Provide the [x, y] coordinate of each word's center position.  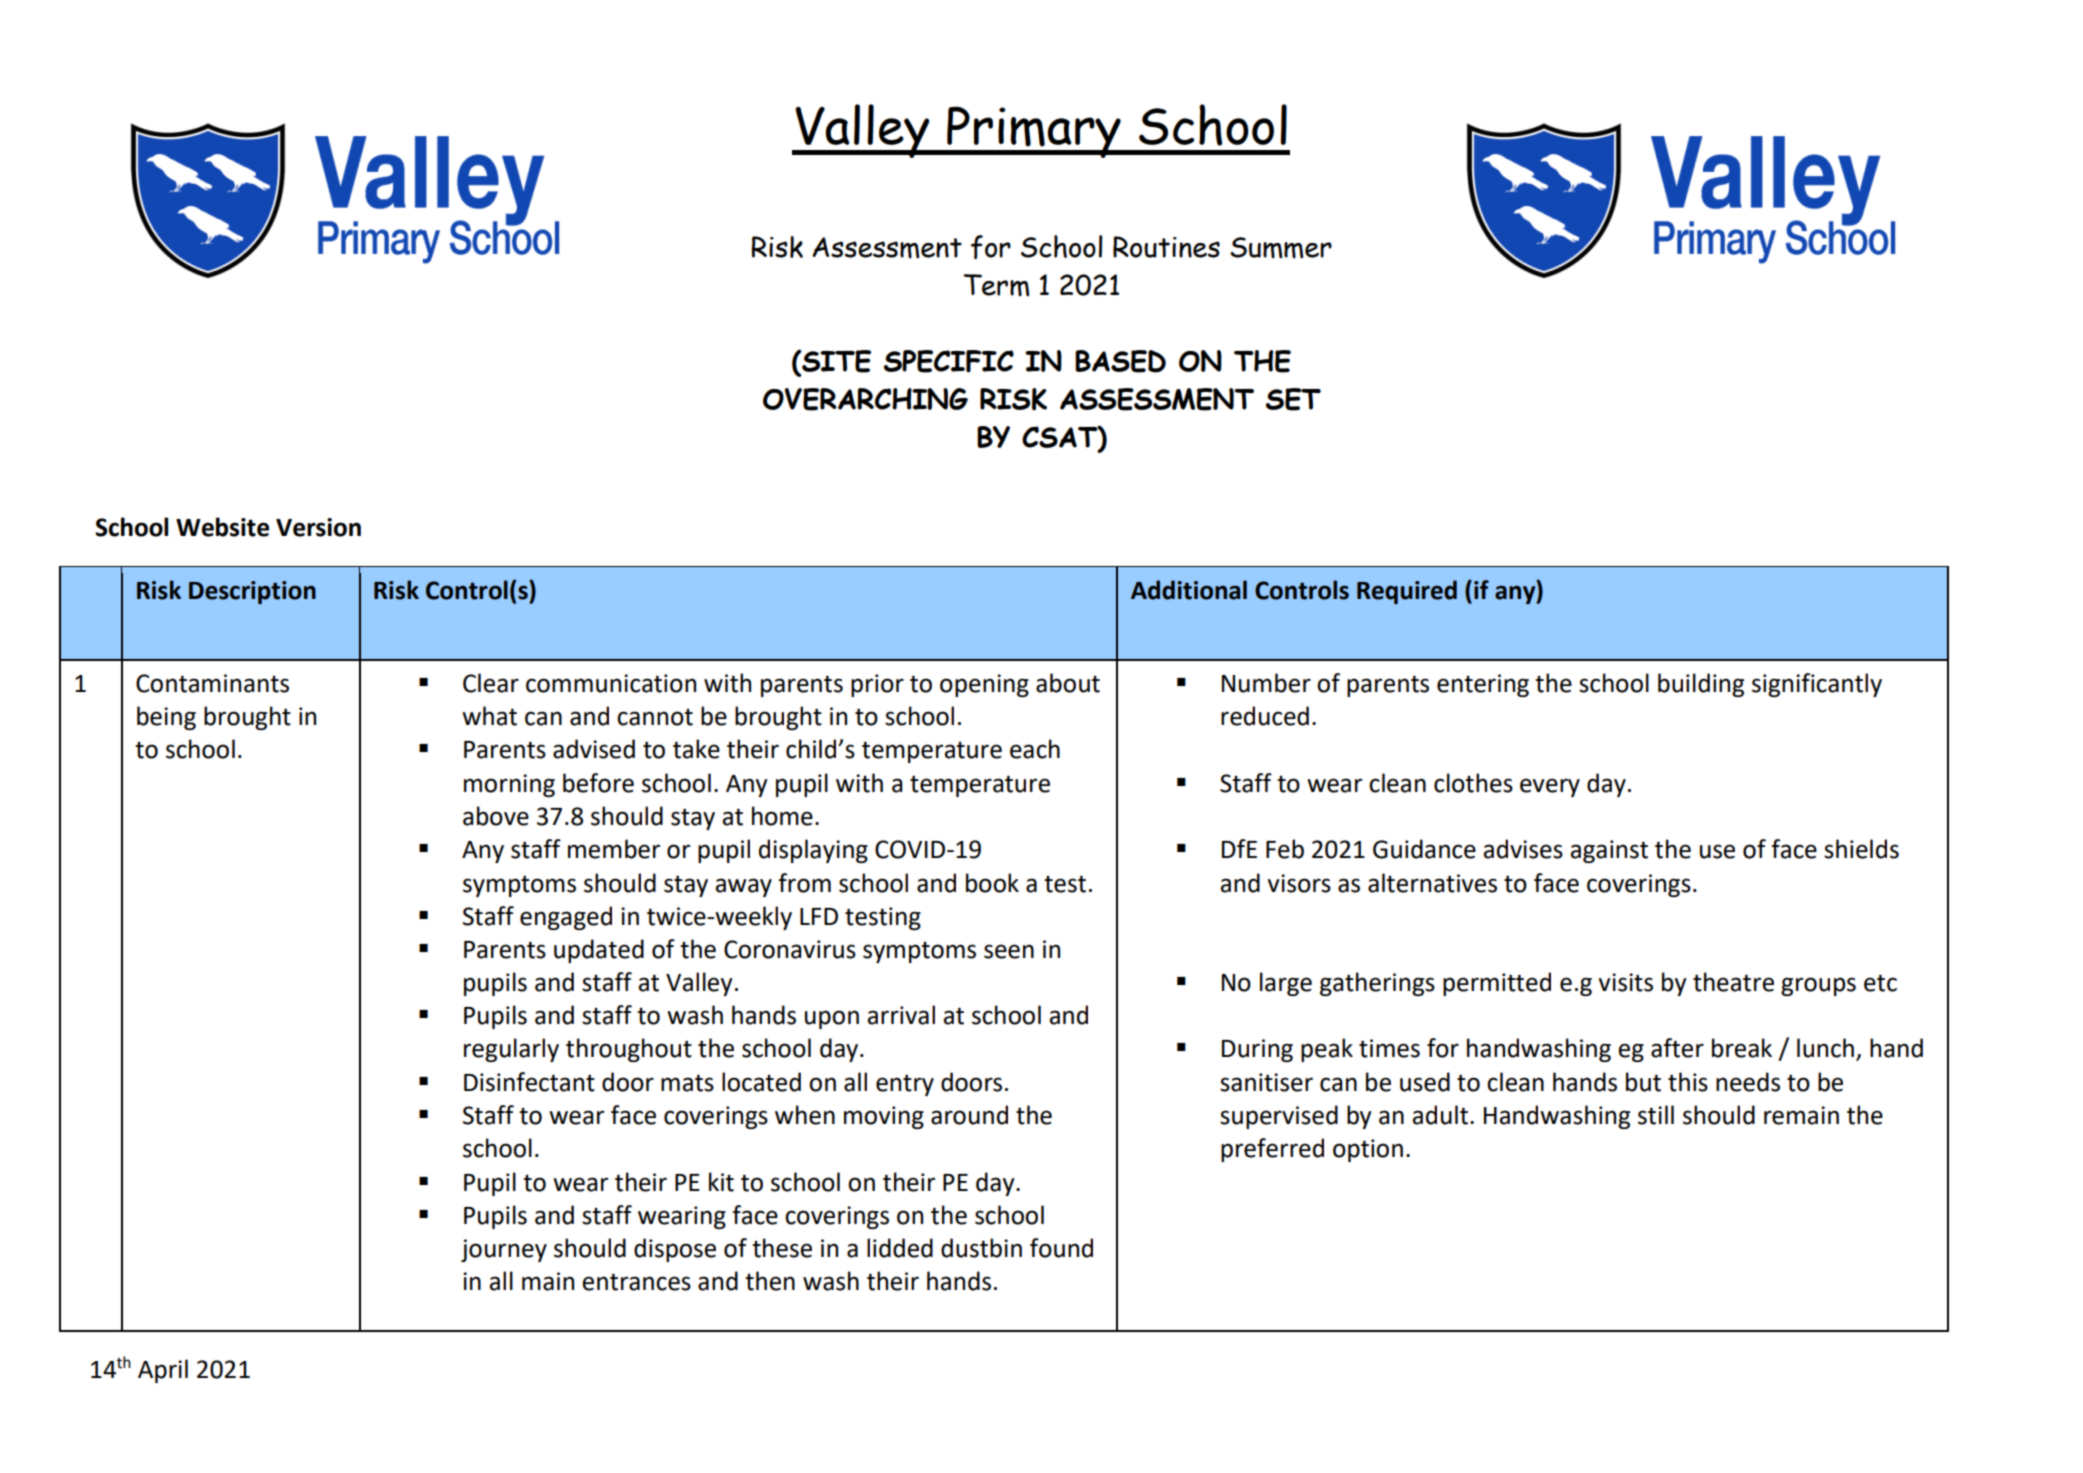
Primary [1034, 132]
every [1550, 787]
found [1061, 1248]
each [1035, 749]
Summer [1281, 248]
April [163, 1371]
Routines [1166, 247]
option [1368, 1150]
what [489, 716]
